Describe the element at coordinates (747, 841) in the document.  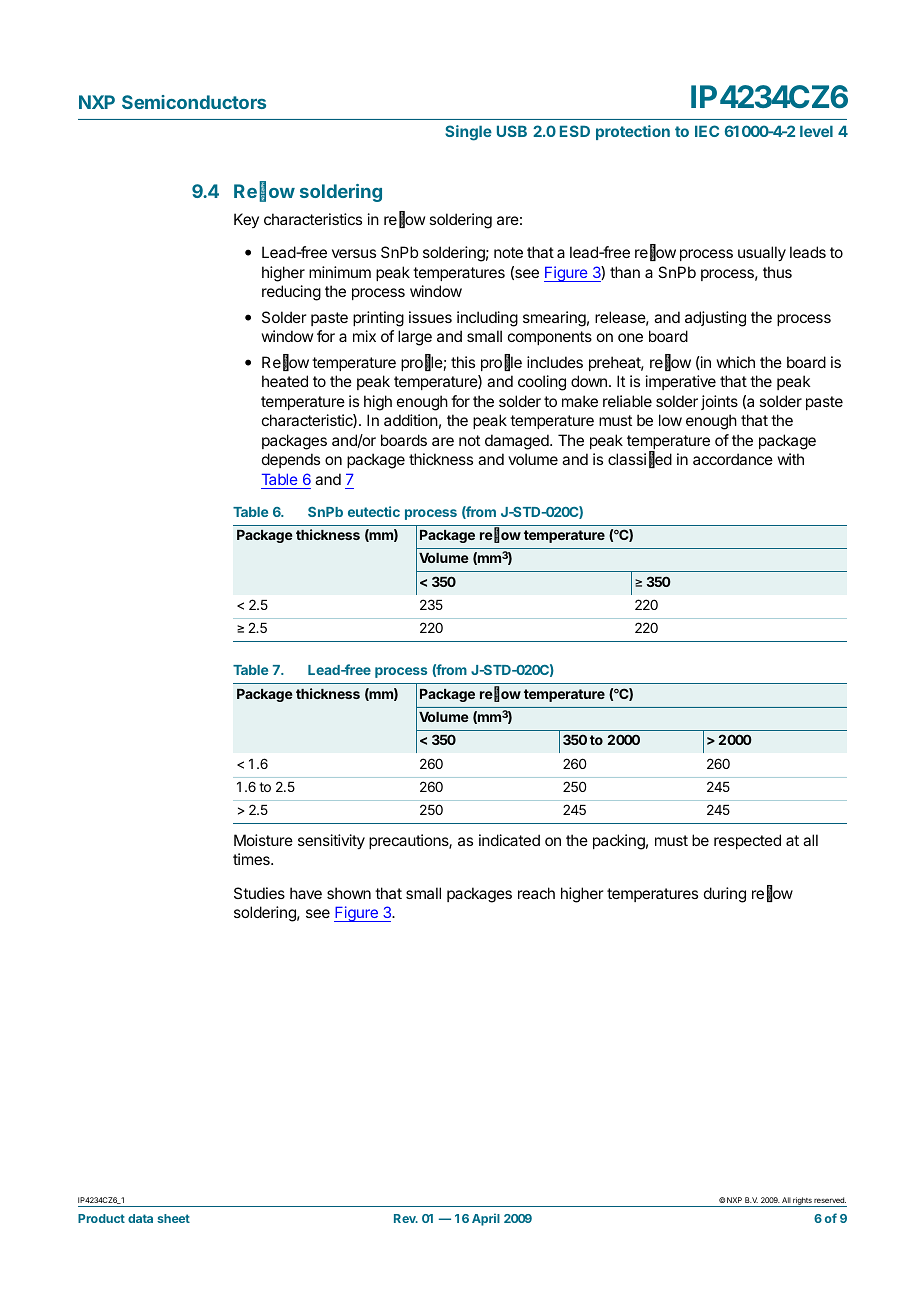
I see `respected` at that location.
